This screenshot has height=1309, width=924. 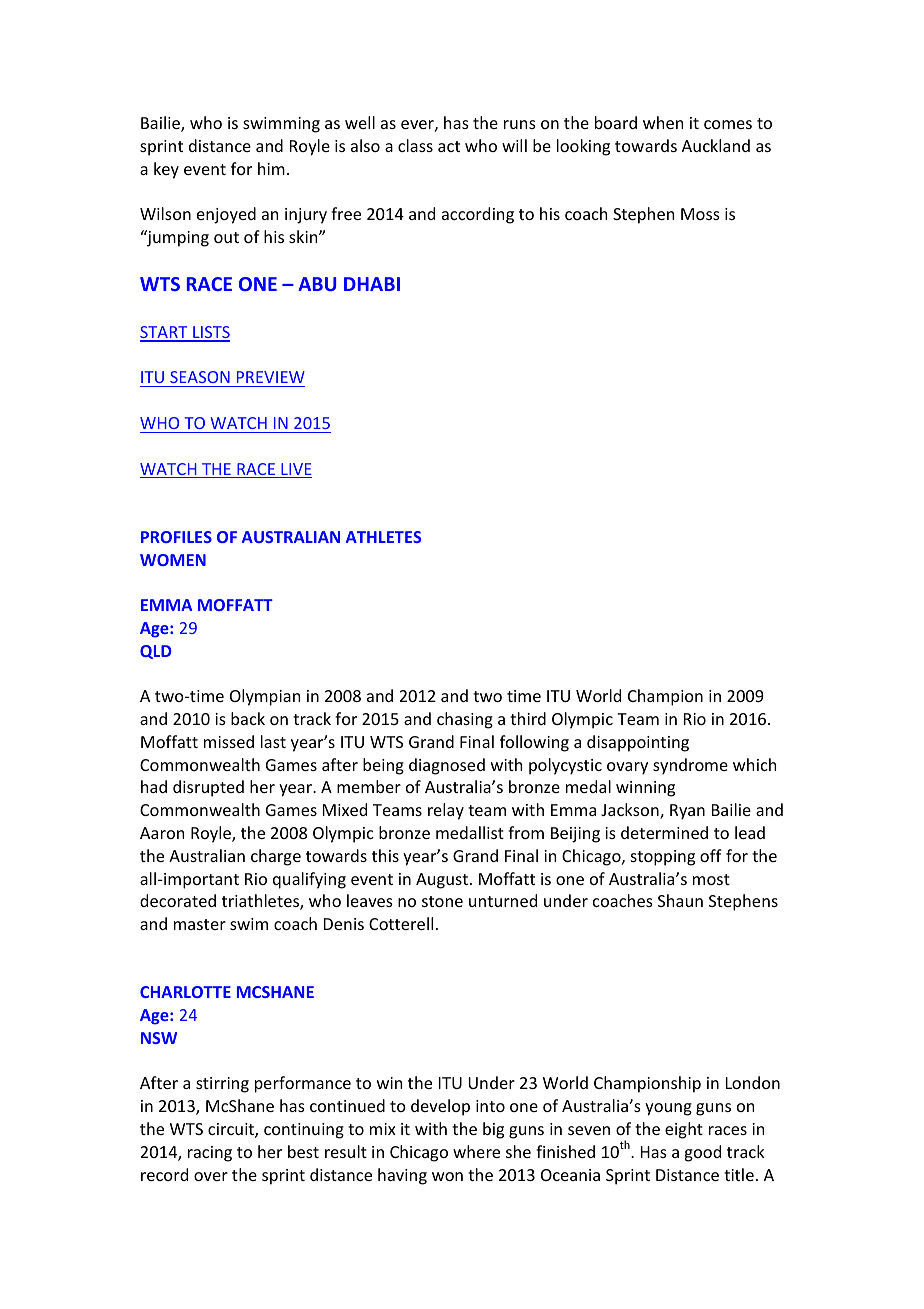 What do you see at coordinates (271, 377) in the screenshot?
I see `PREVIEW` at bounding box center [271, 377].
